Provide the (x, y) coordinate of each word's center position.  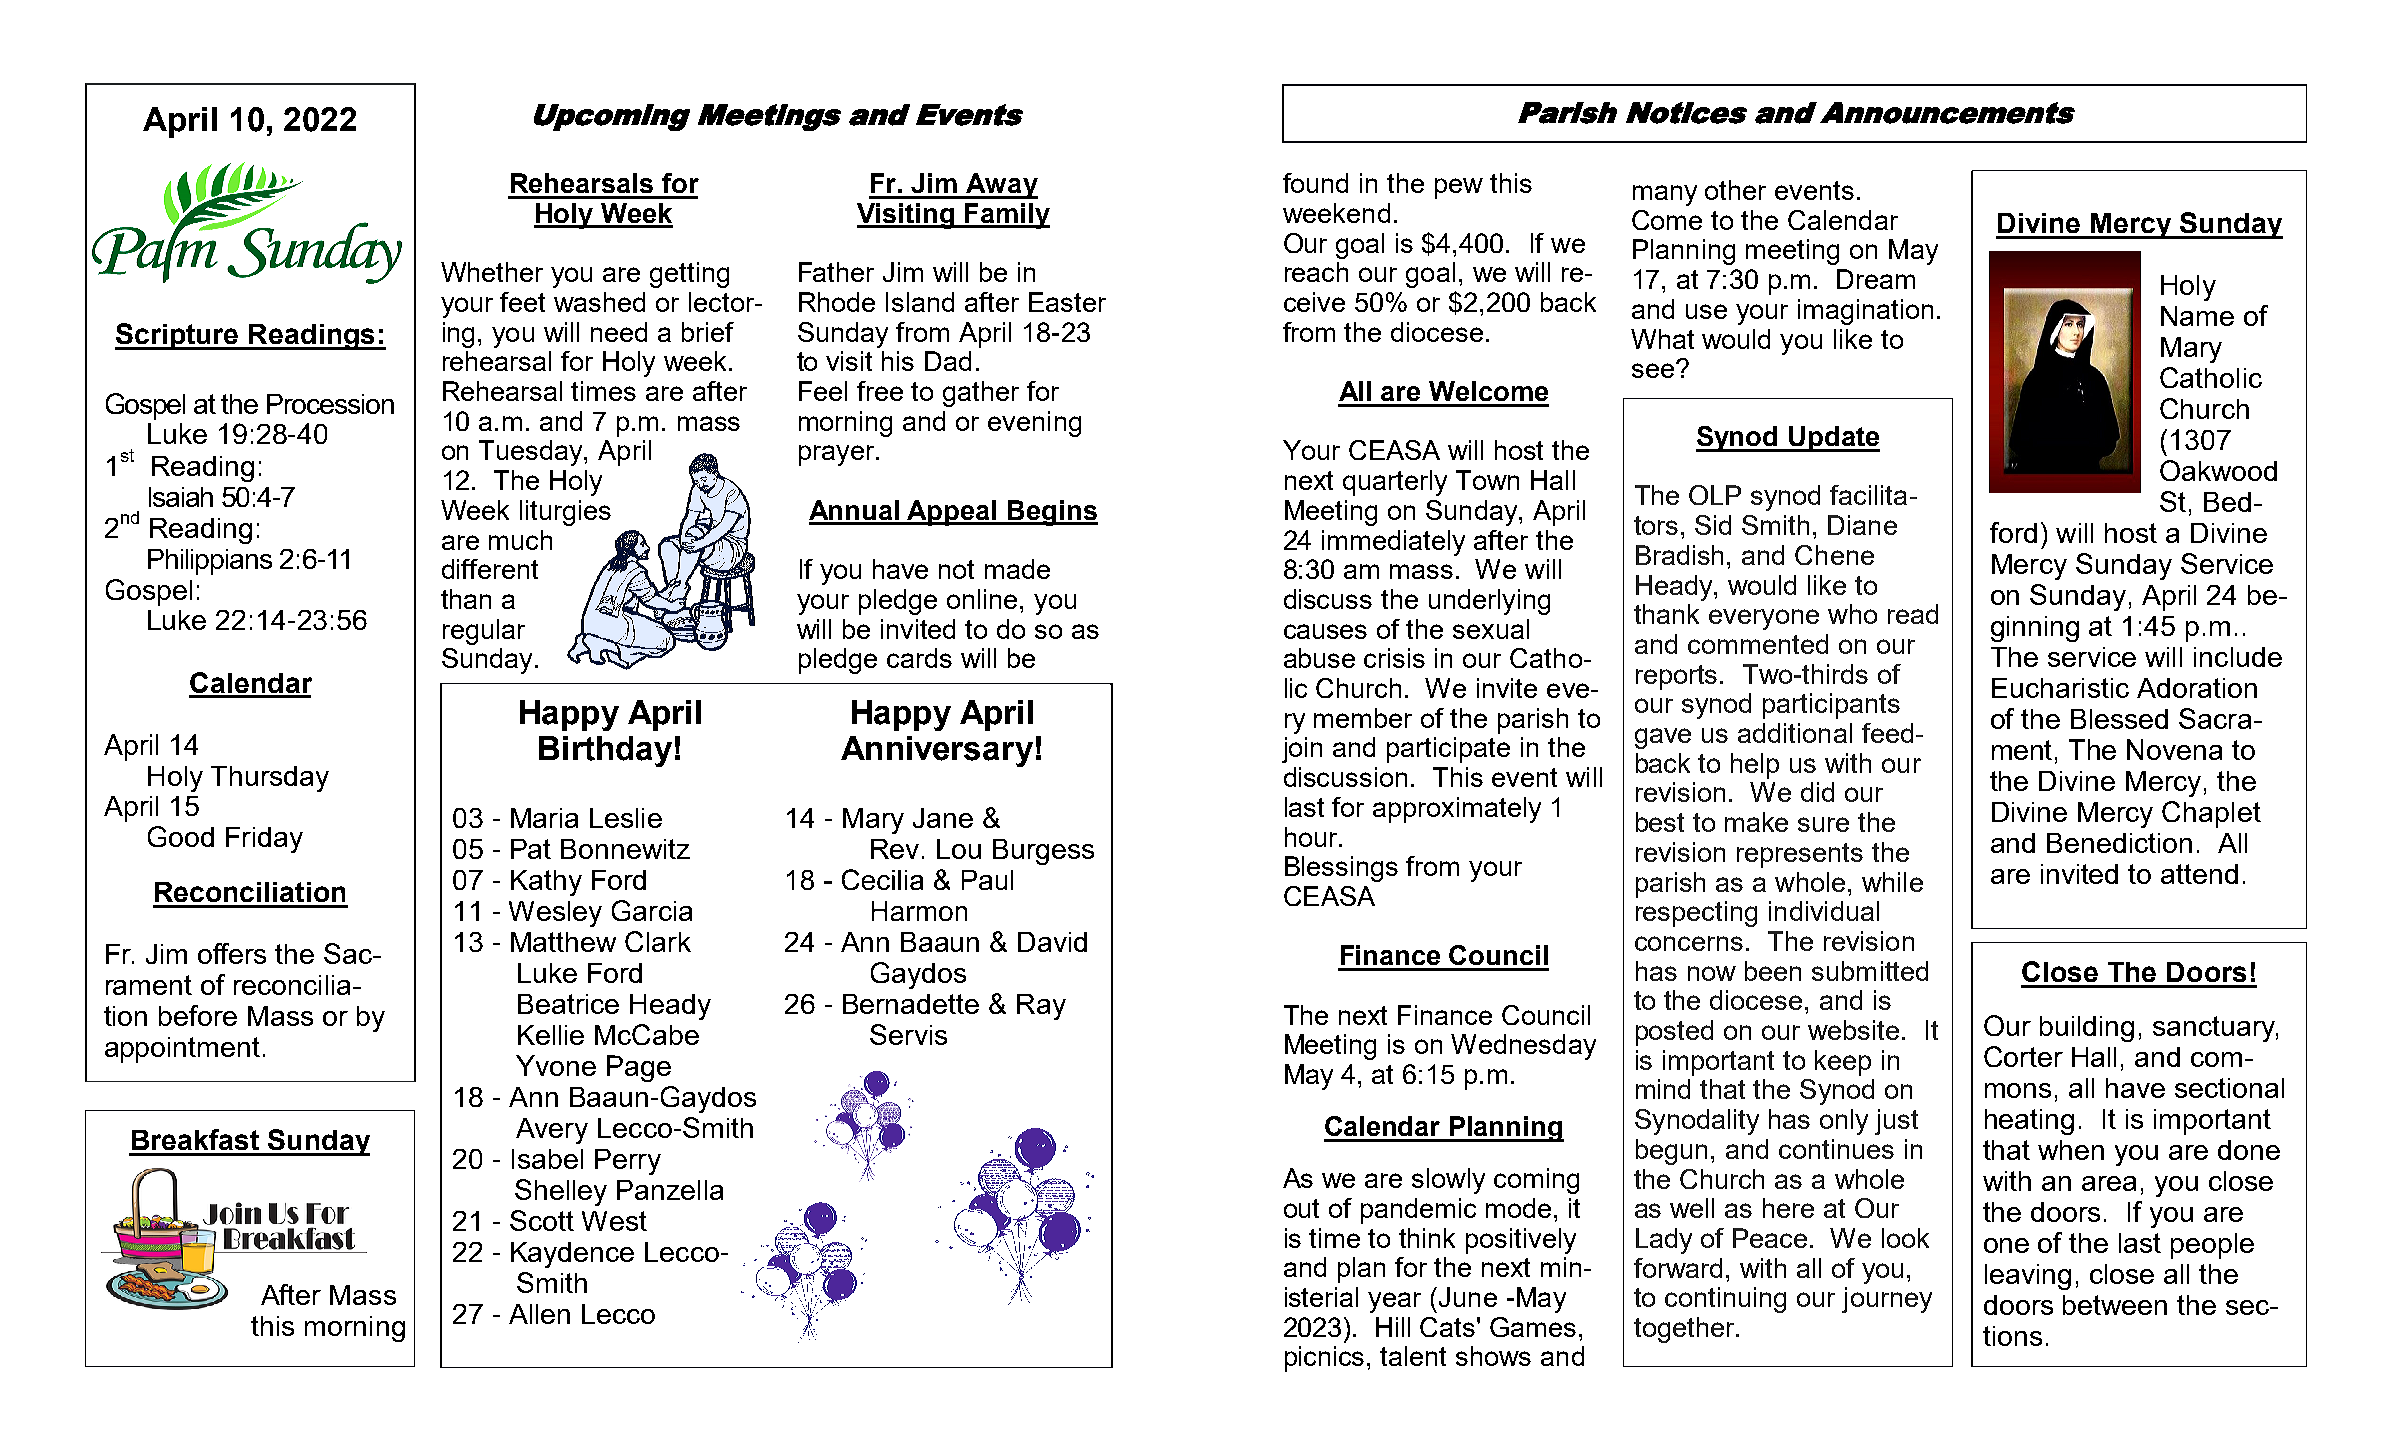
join (1302, 750)
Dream (1876, 279)
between (2115, 1305)
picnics (1324, 1359)
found (1315, 183)
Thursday (270, 779)
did (1817, 792)
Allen (539, 1314)
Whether (492, 272)
